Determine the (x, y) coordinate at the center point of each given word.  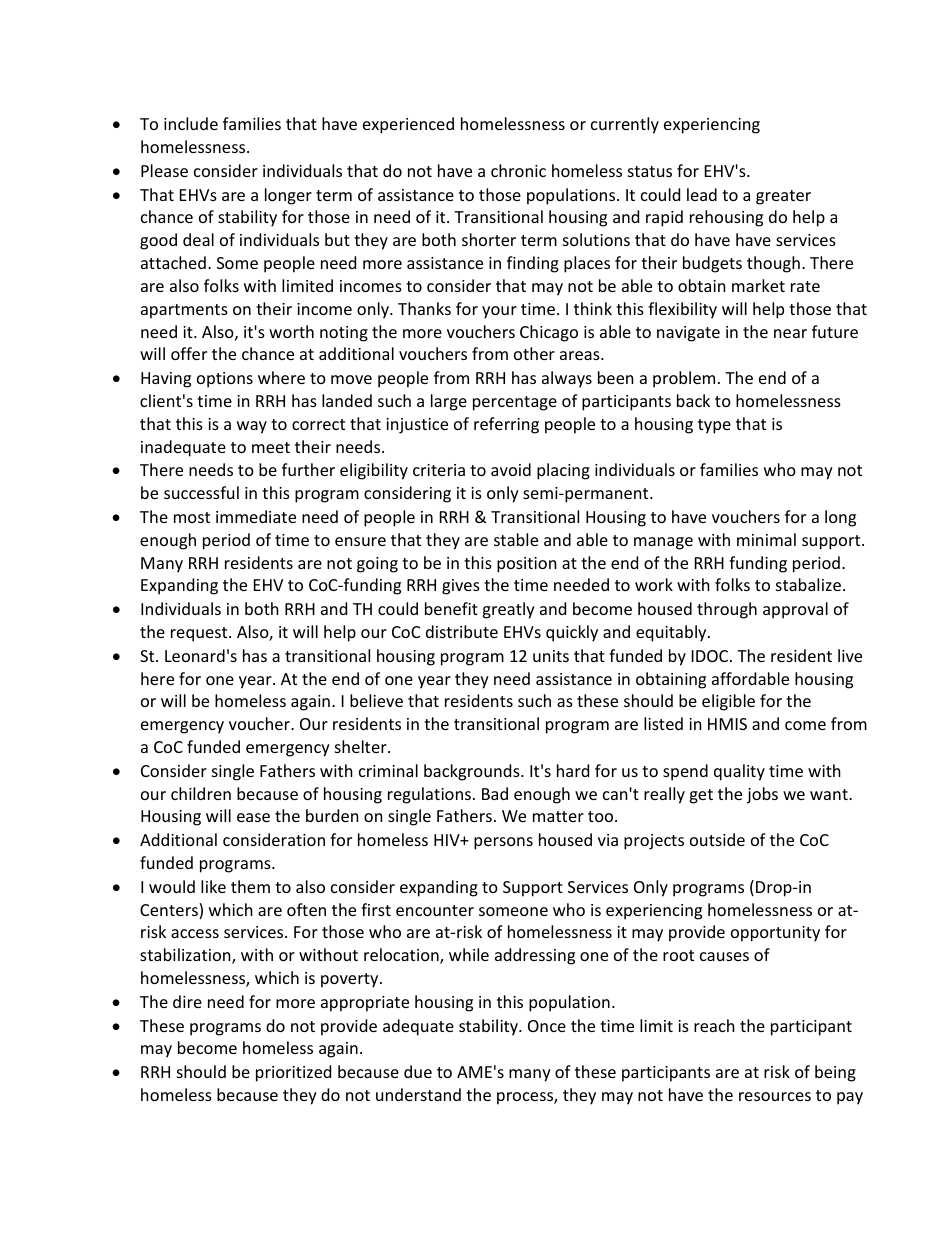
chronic (518, 170)
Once (547, 1026)
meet (271, 447)
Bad (495, 793)
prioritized (293, 1073)
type (714, 426)
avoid (511, 469)
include (191, 123)
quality (739, 772)
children (201, 793)
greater (783, 197)
